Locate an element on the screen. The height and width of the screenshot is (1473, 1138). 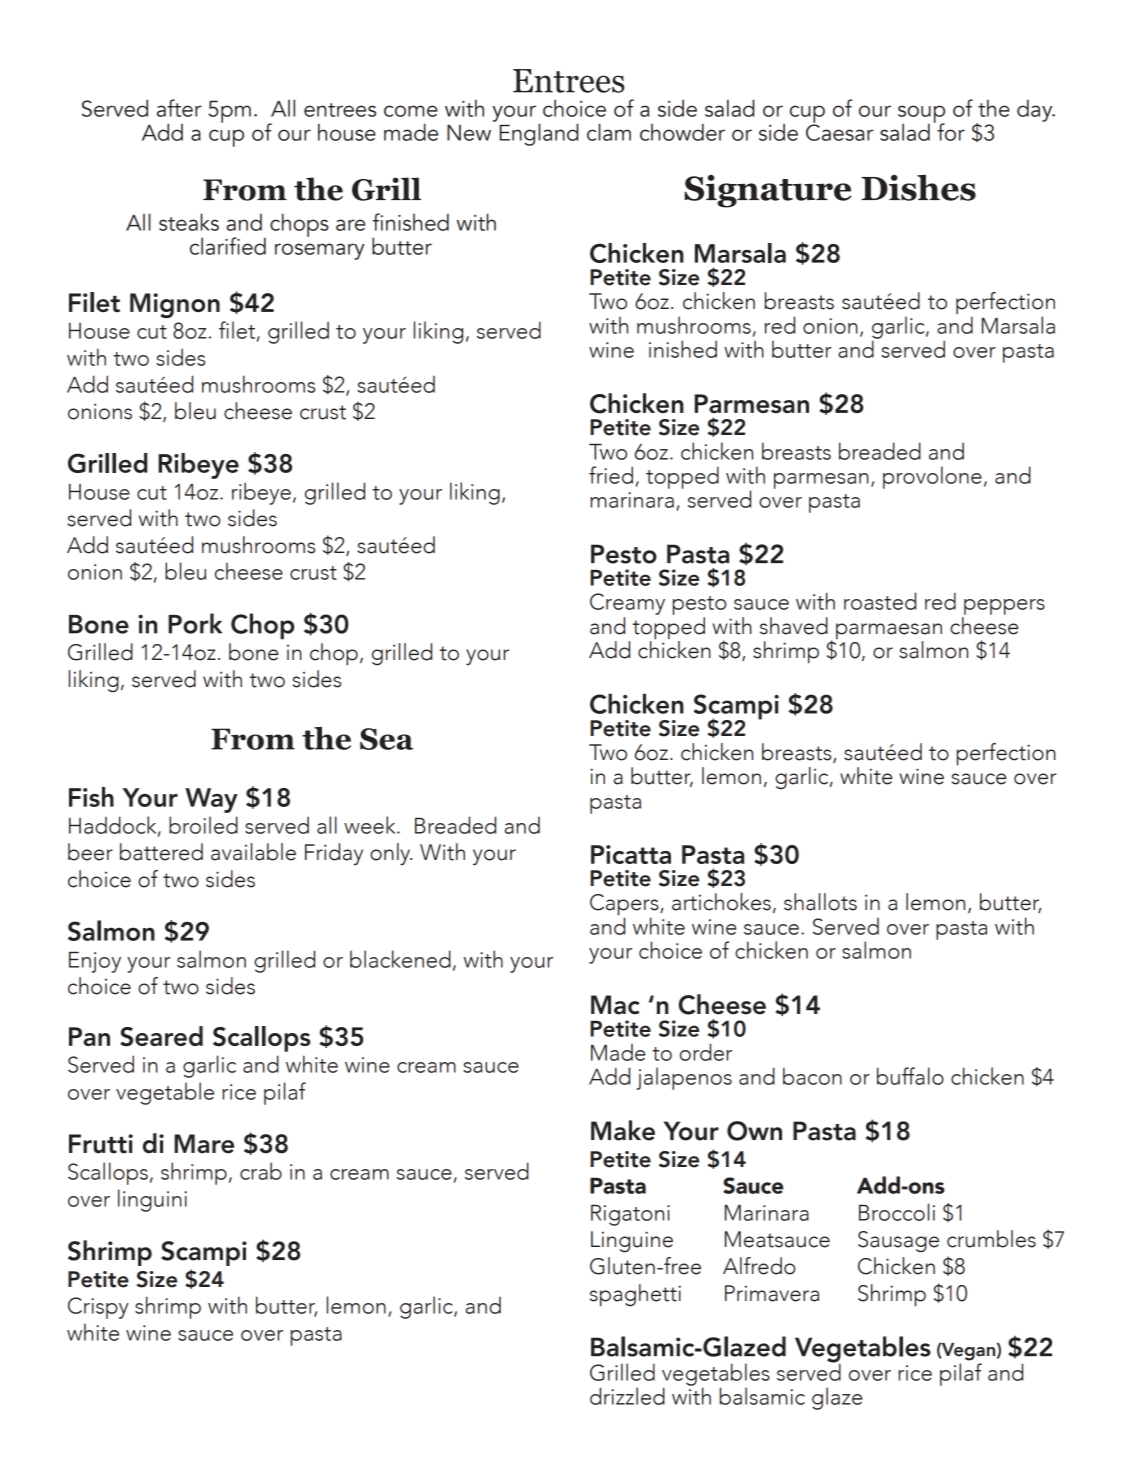
shaved is located at coordinates (794, 626).
